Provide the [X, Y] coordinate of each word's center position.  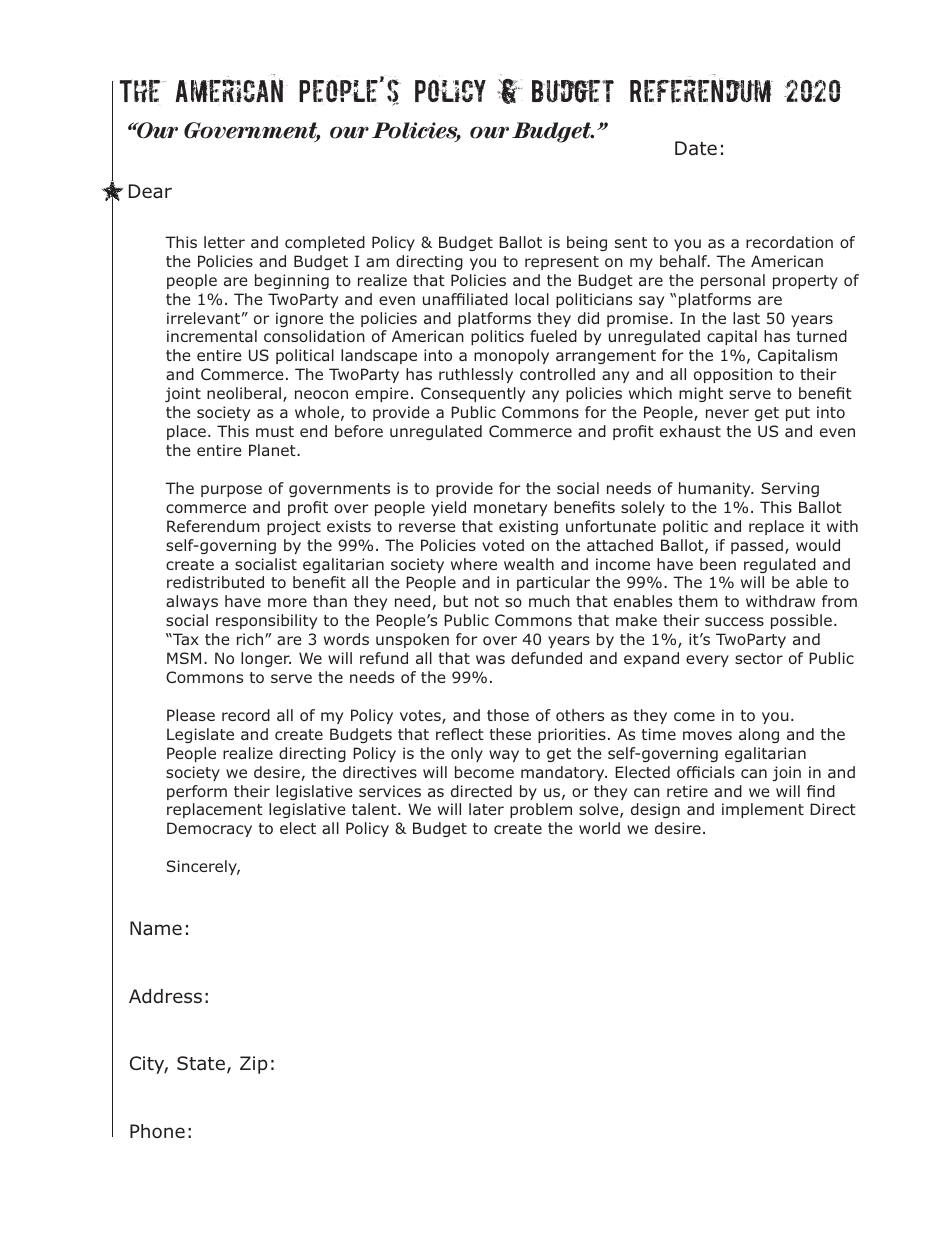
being [587, 243]
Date [696, 148]
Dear [150, 191]
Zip [254, 1065]
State [201, 1063]
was [490, 659]
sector [759, 658]
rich [251, 639]
